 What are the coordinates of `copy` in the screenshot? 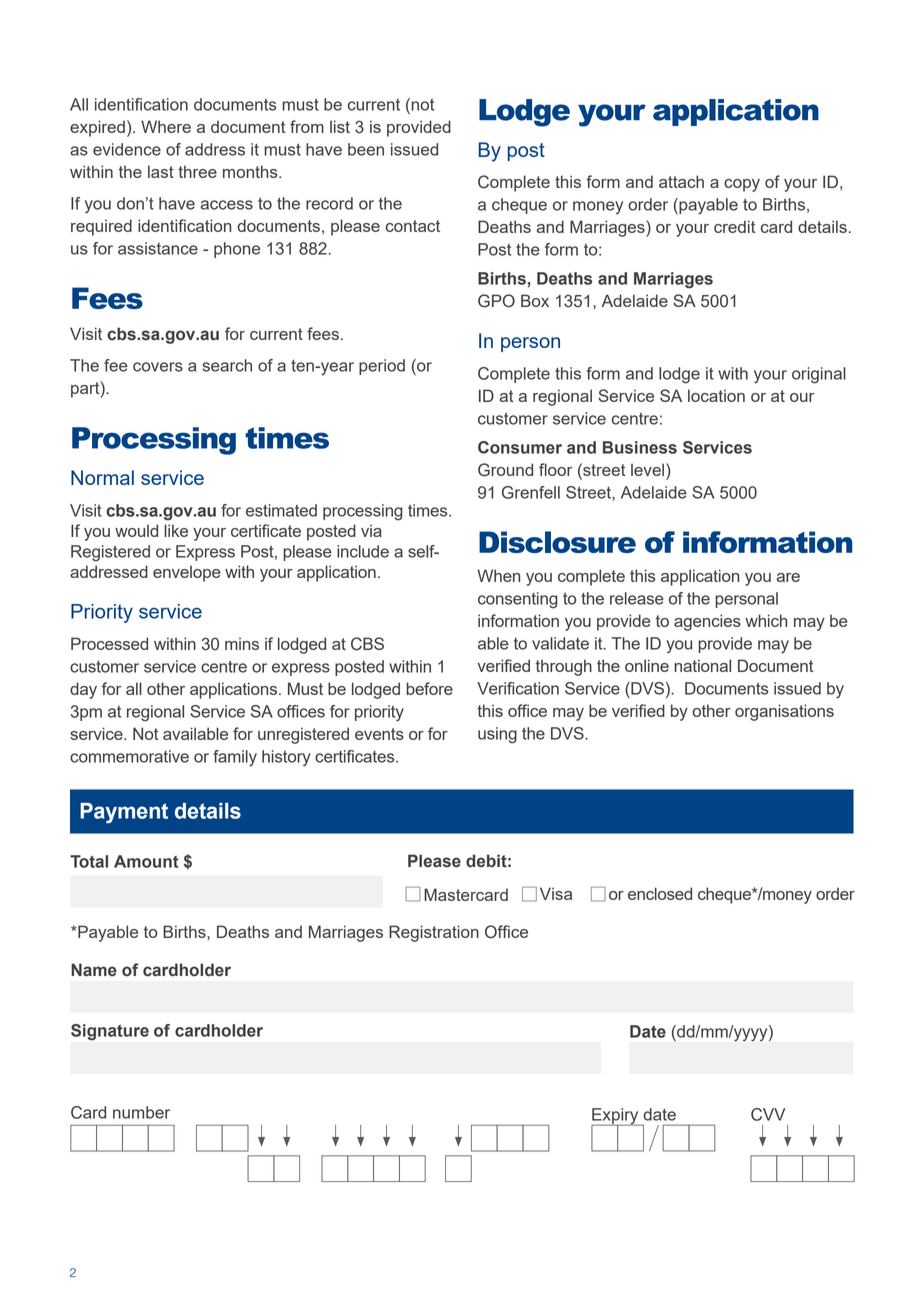 It's located at (742, 185).
